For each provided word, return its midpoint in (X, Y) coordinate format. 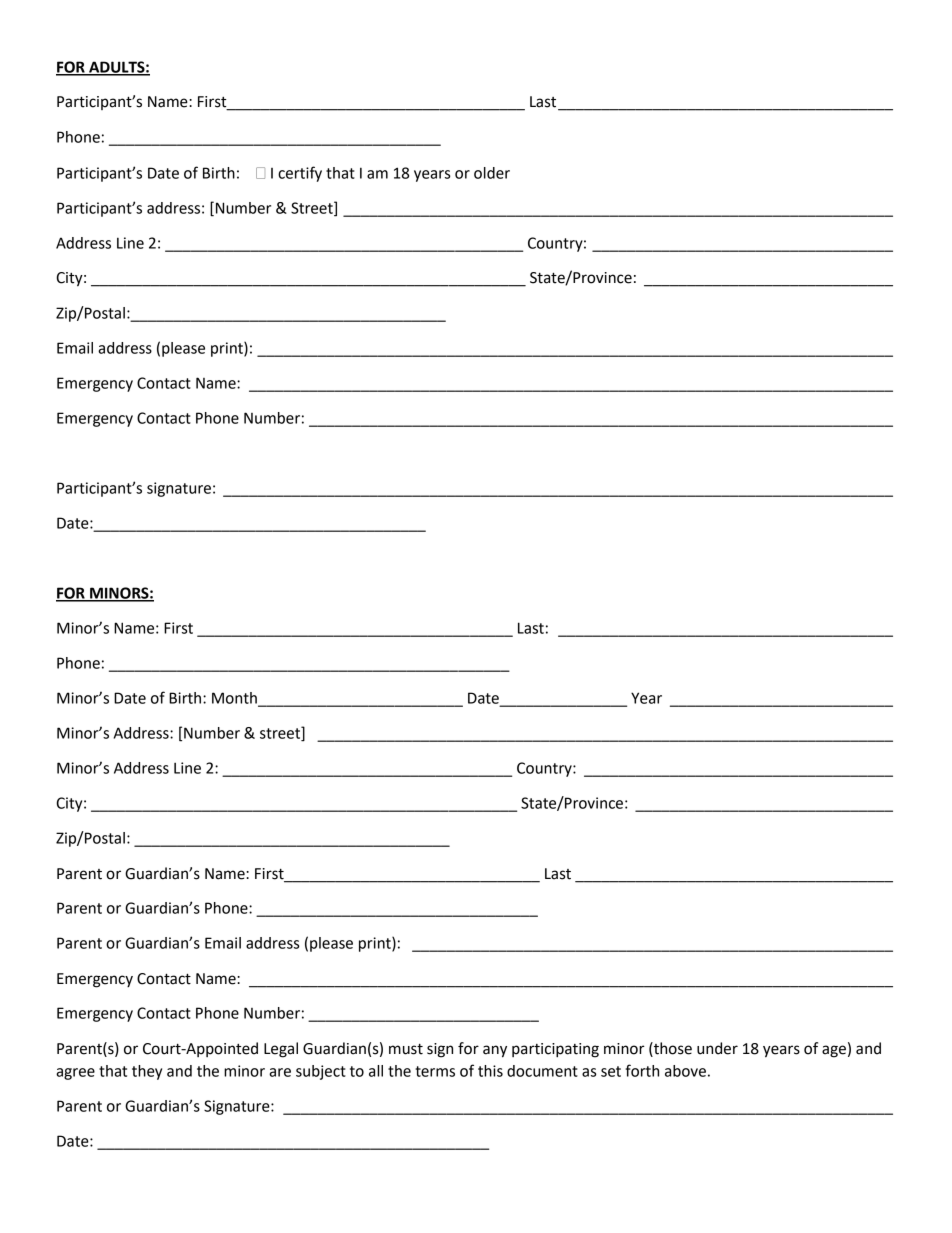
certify (300, 174)
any (495, 1051)
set (611, 1071)
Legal (281, 1050)
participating (555, 1050)
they (147, 1072)
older (492, 173)
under (717, 1048)
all (376, 1071)
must (406, 1049)
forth (642, 1070)
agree (75, 1074)
